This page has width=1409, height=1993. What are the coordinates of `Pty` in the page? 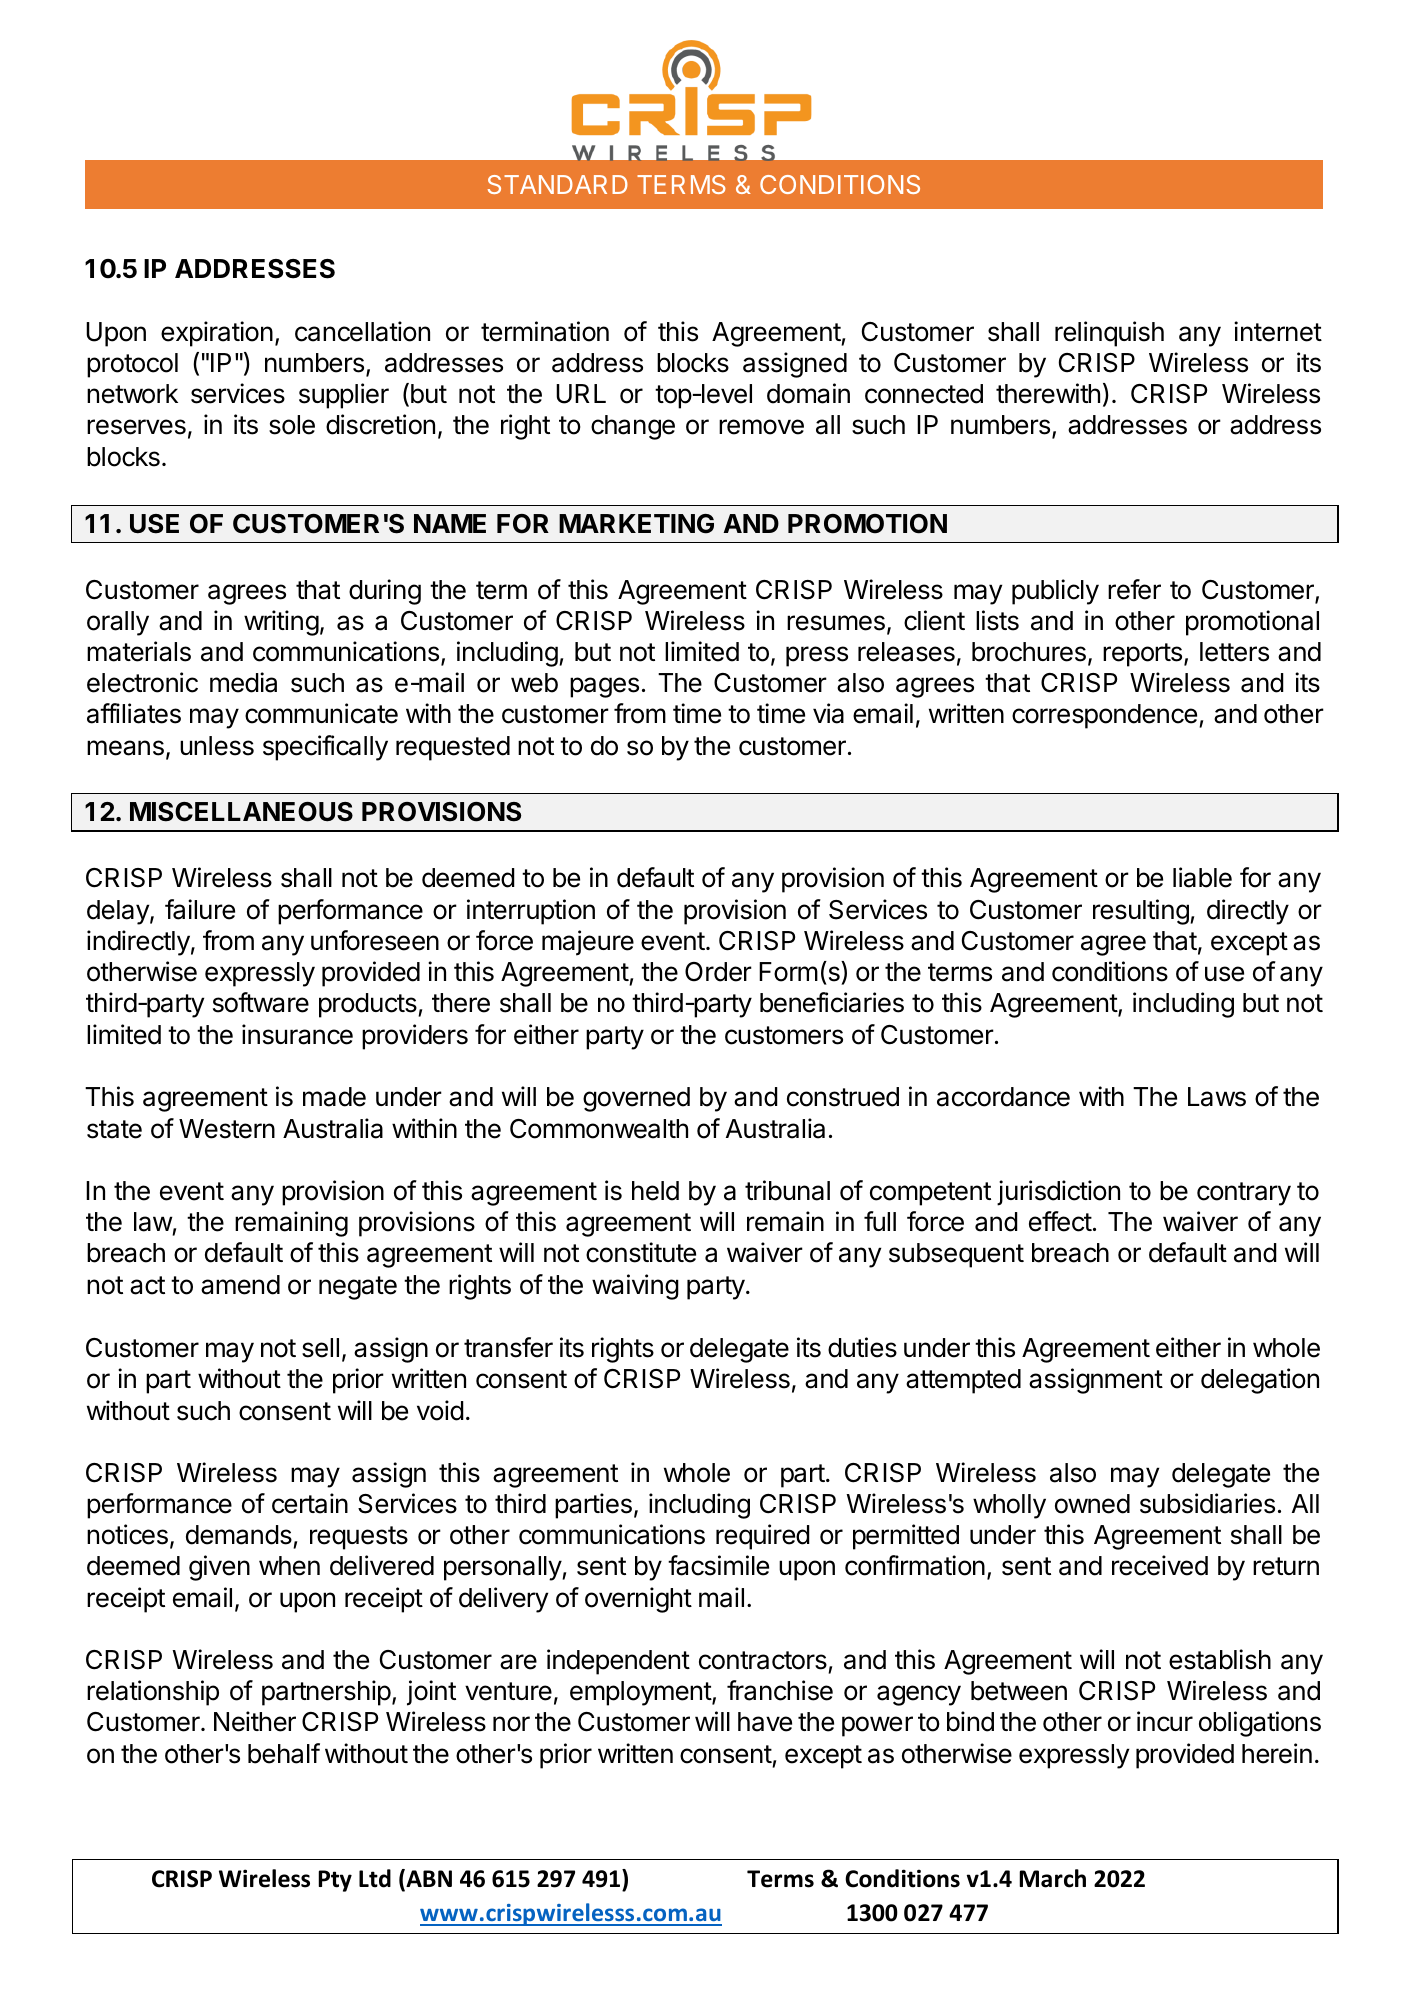 It's located at (335, 1881).
